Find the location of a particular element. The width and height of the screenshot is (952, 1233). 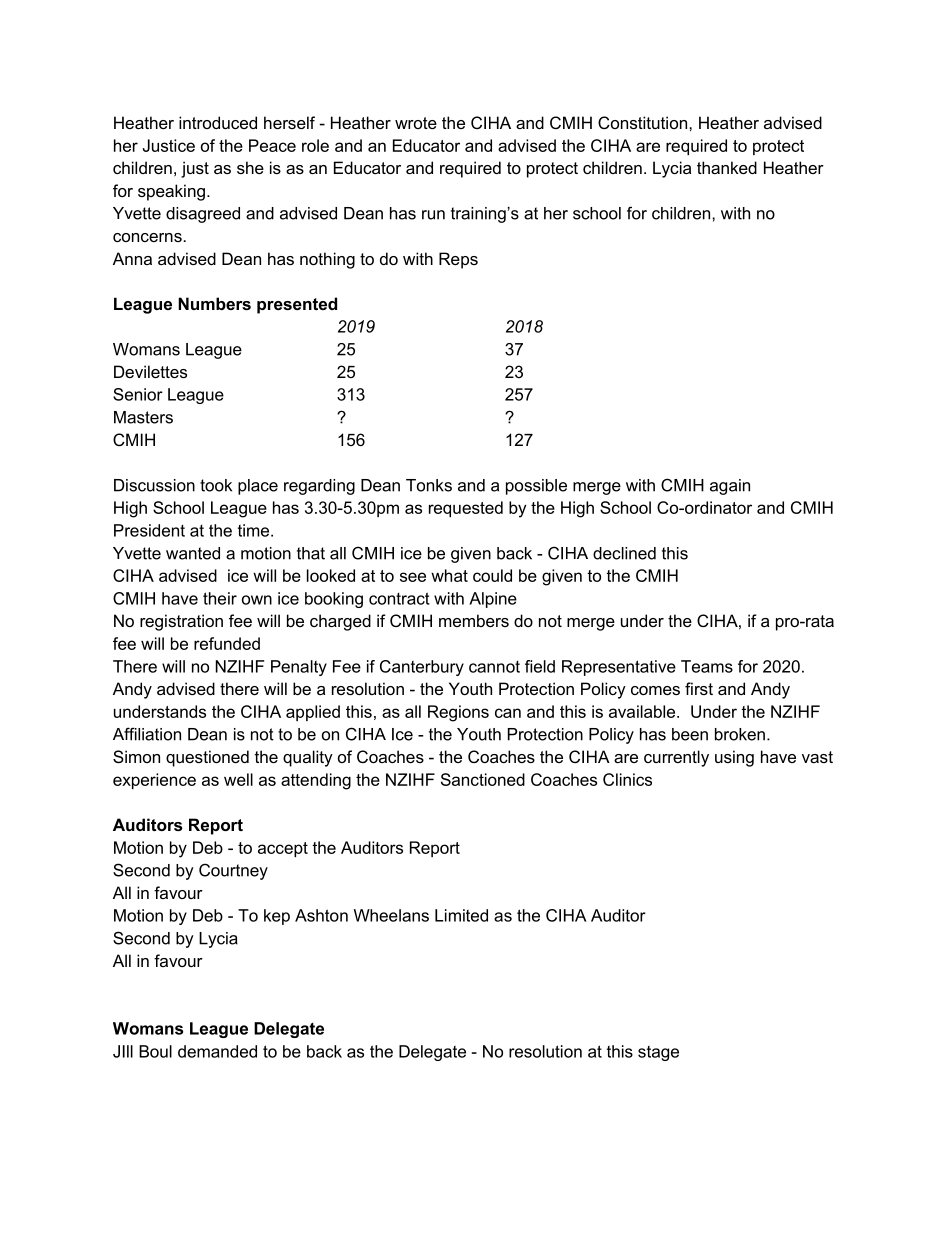

stage is located at coordinates (658, 1053).
